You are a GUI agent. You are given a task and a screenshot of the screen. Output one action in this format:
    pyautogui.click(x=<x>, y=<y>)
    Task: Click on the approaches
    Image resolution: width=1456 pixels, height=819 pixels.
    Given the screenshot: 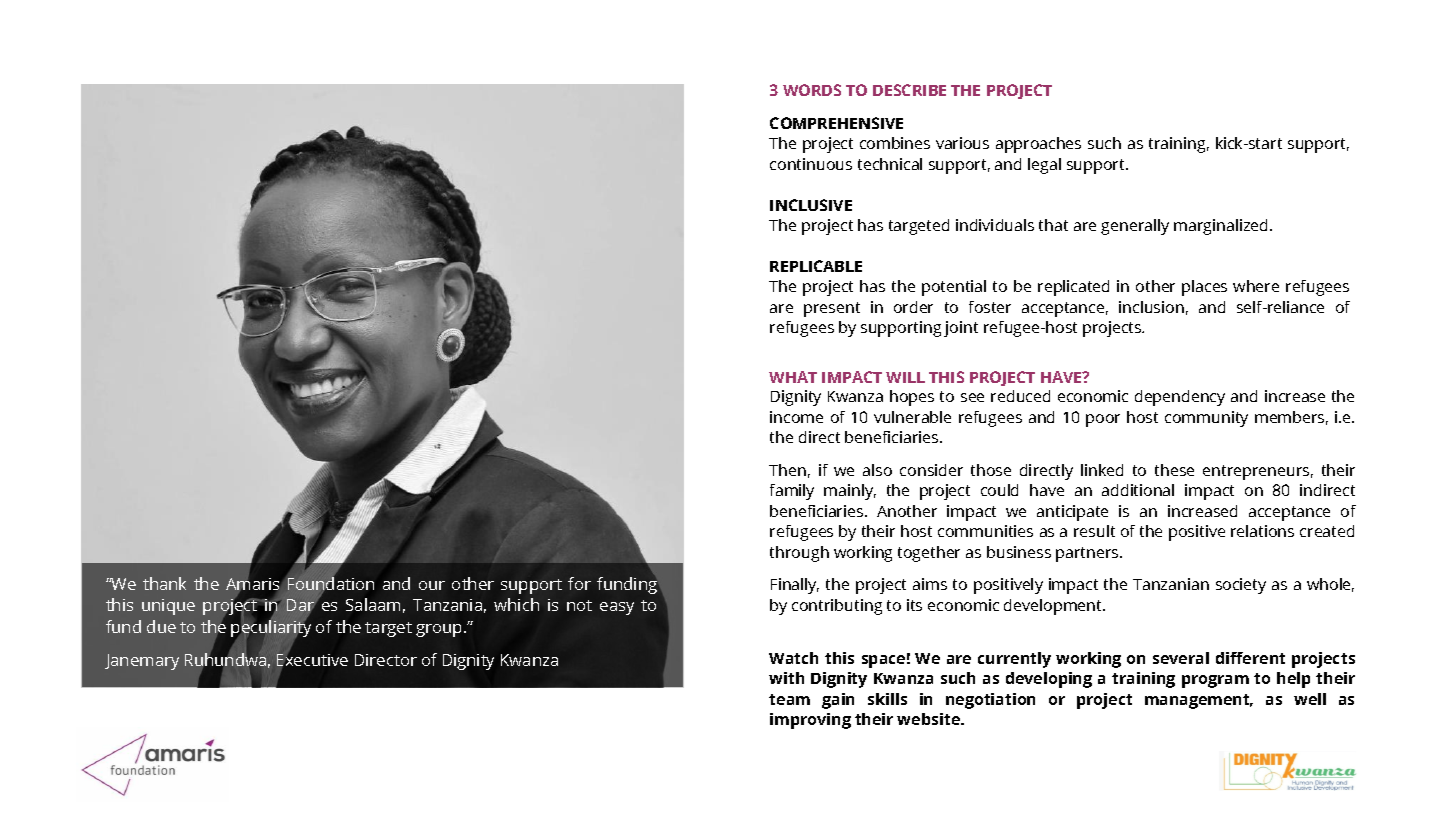 What is the action you would take?
    pyautogui.click(x=1038, y=145)
